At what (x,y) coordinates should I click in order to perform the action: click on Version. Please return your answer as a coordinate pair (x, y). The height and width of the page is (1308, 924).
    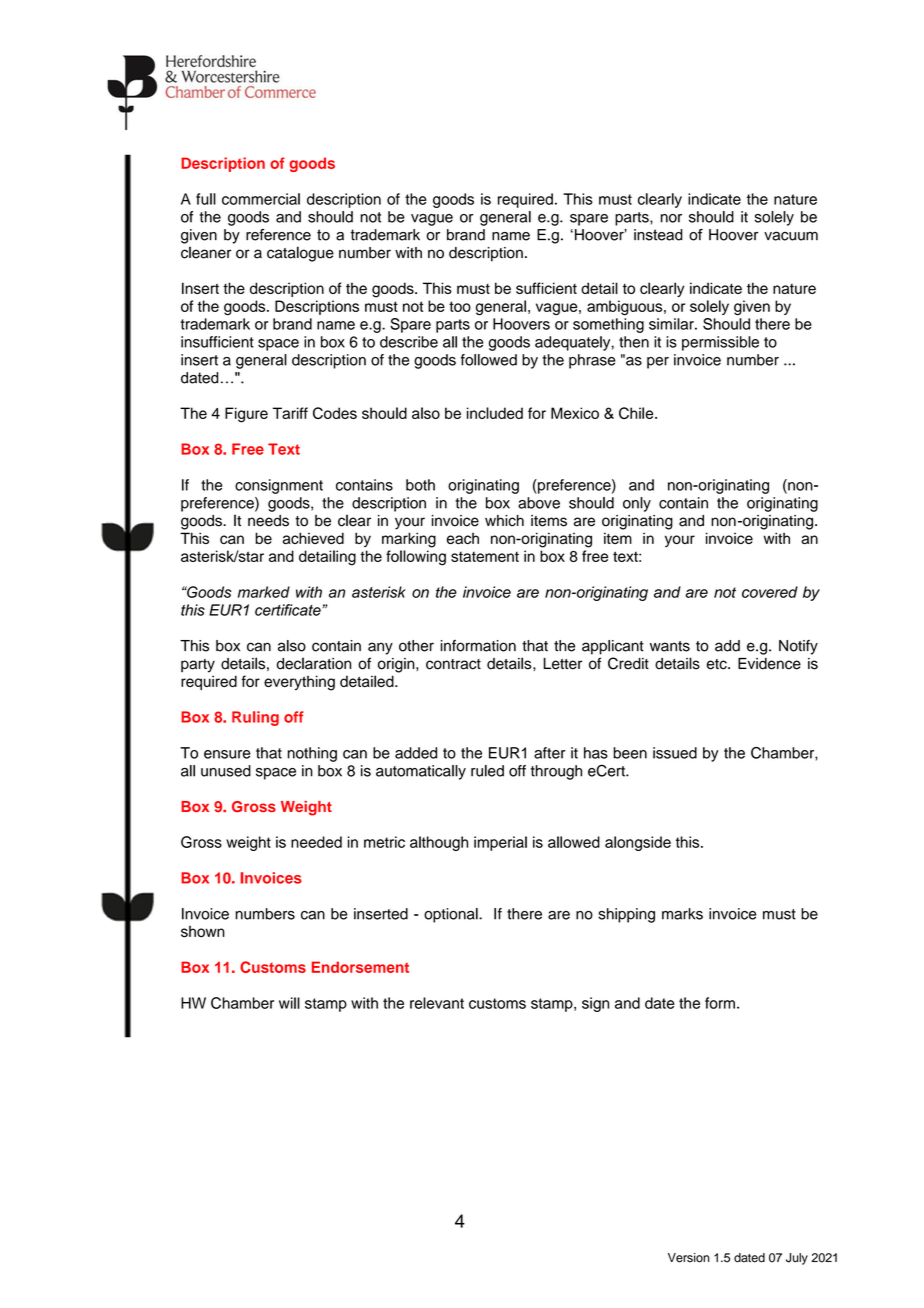
    Looking at the image, I should click on (689, 1258).
